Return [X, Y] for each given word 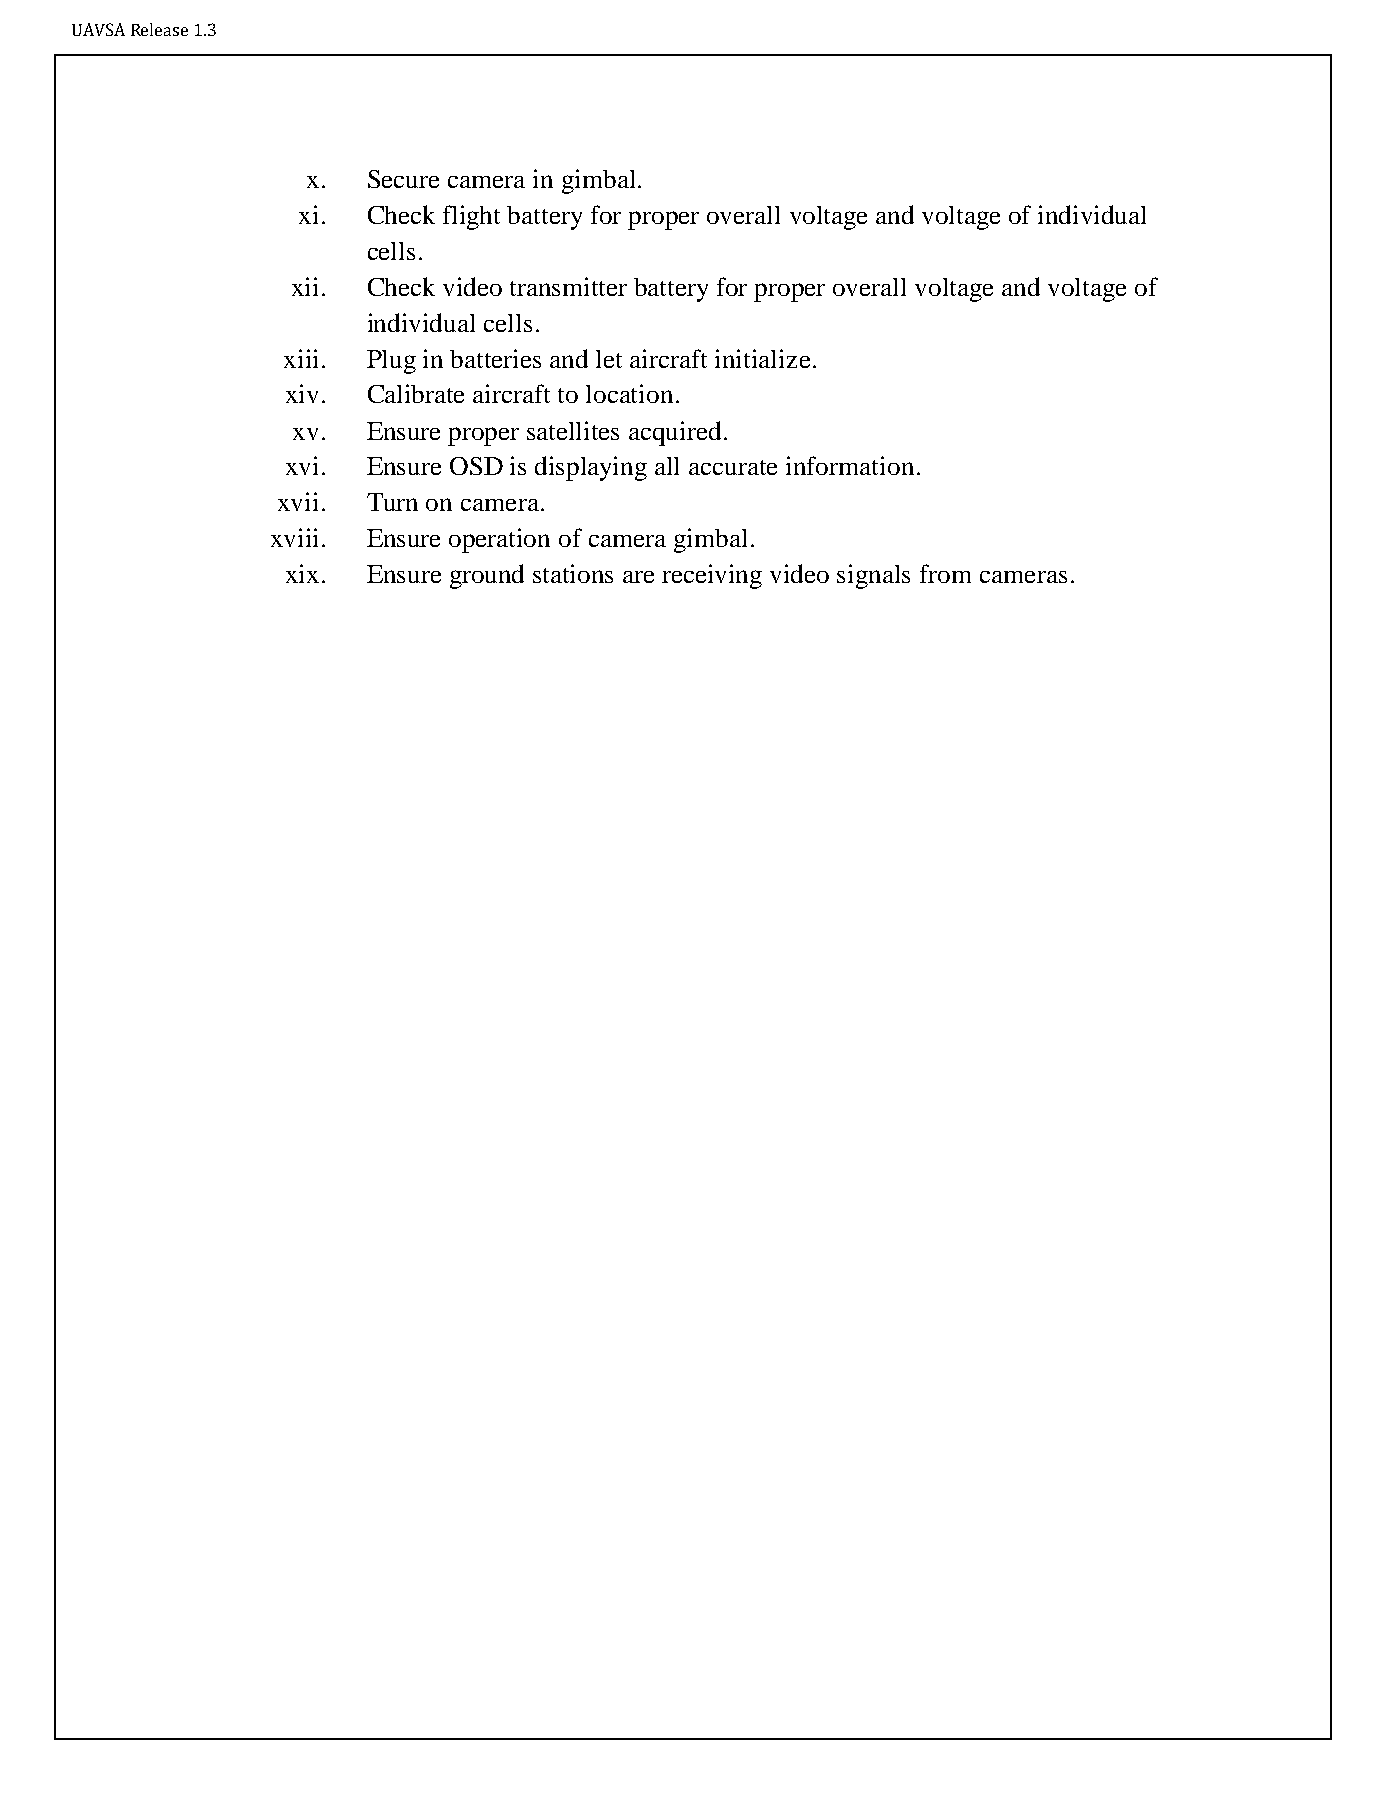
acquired [675, 433]
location [629, 393]
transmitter [568, 286]
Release [159, 29]
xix [302, 573]
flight [471, 217]
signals [873, 576]
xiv [302, 393]
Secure [403, 179]
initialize [762, 358]
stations [573, 573]
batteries [495, 358]
